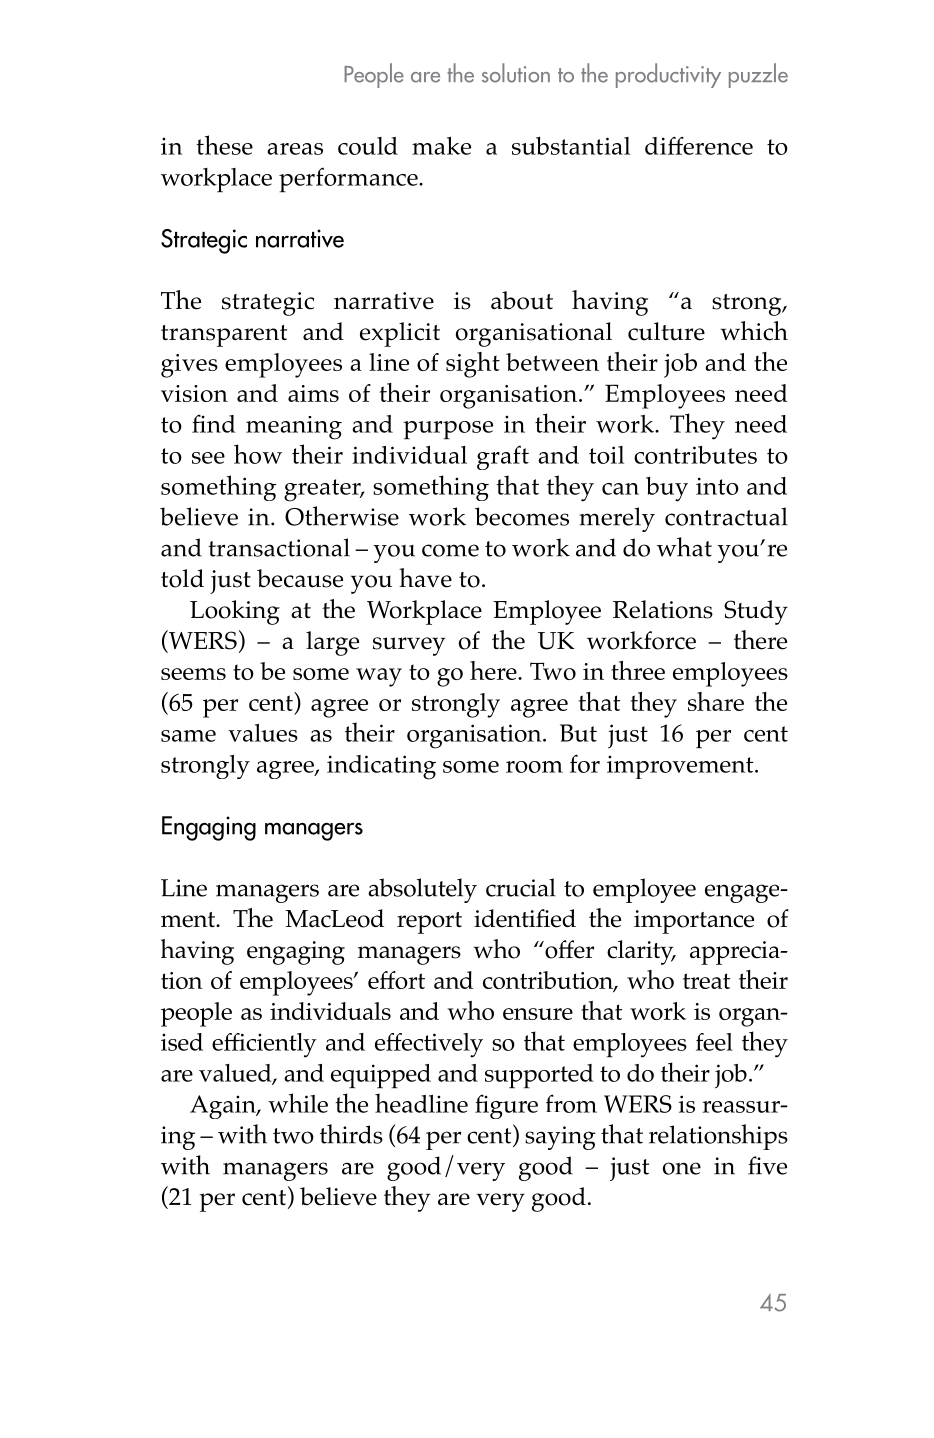 The image size is (934, 1438). What do you see at coordinates (298, 1103) in the page?
I see `while` at bounding box center [298, 1103].
